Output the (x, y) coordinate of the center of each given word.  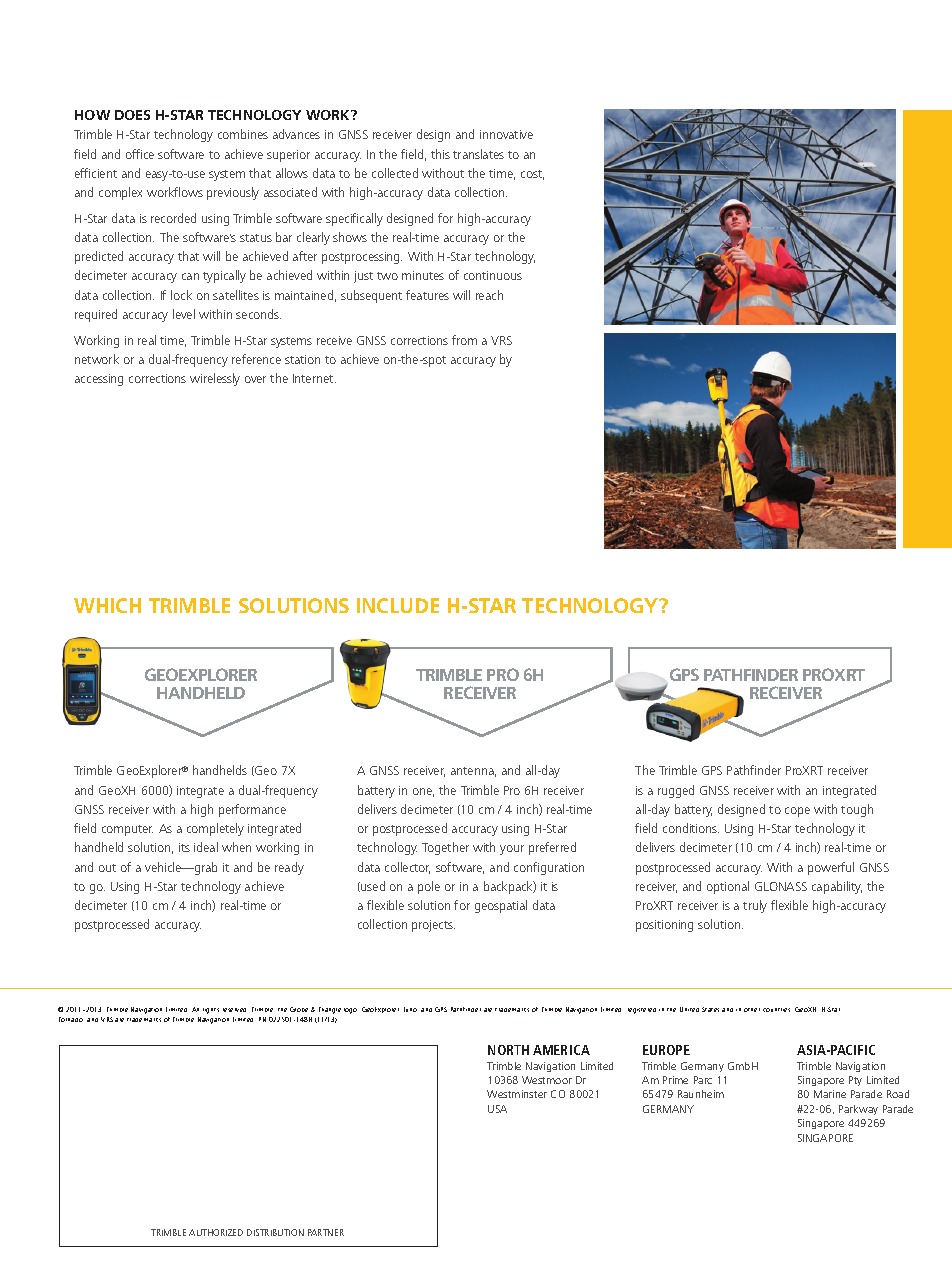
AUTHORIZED (216, 1232)
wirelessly (215, 379)
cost (532, 175)
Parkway (858, 1110)
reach (489, 295)
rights (211, 1011)
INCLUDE (398, 605)
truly (755, 906)
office (140, 154)
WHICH (107, 605)
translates (478, 154)
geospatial (501, 906)
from (464, 340)
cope (797, 812)
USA (497, 1109)
